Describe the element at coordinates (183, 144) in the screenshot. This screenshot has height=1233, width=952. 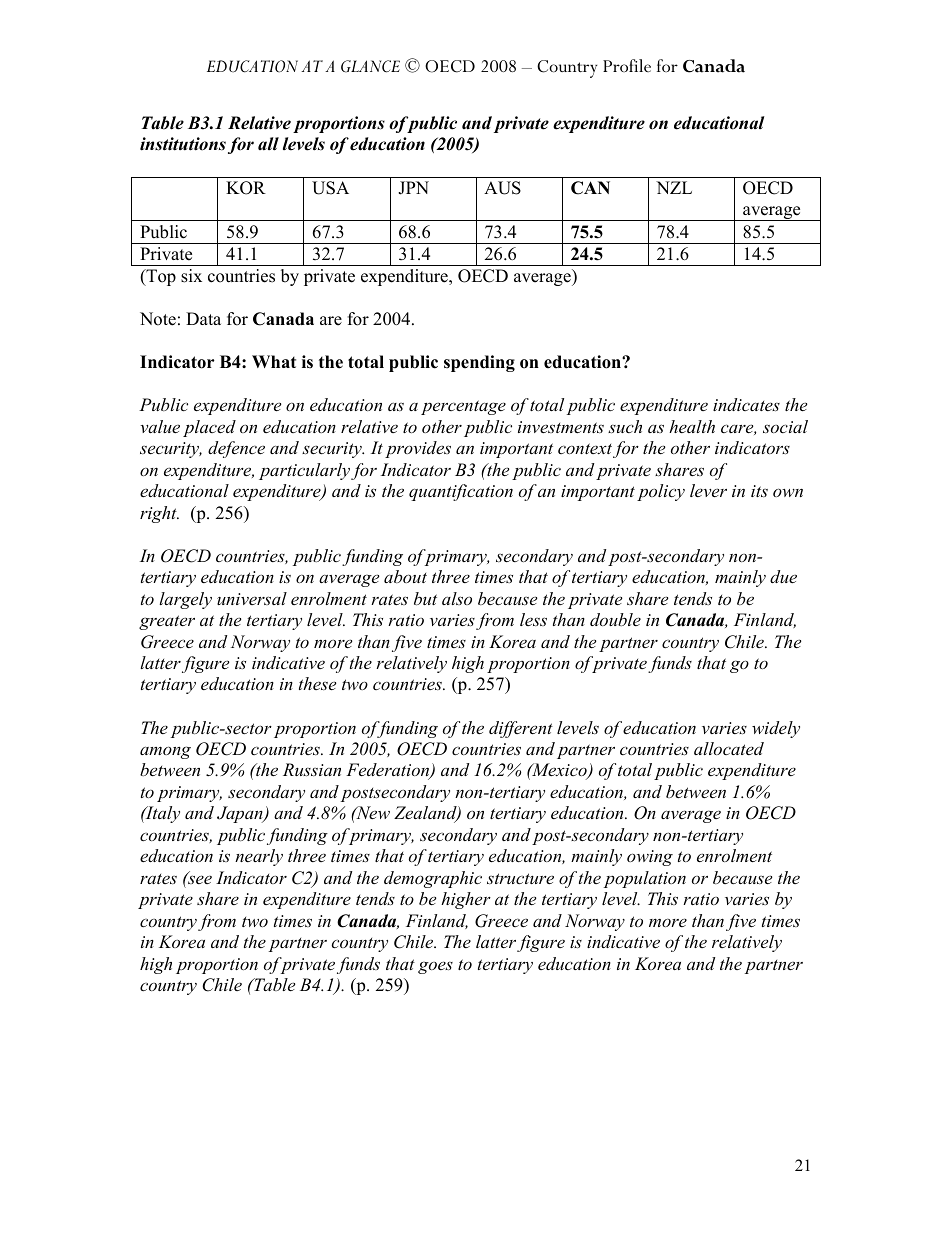
I see `institutions` at that location.
